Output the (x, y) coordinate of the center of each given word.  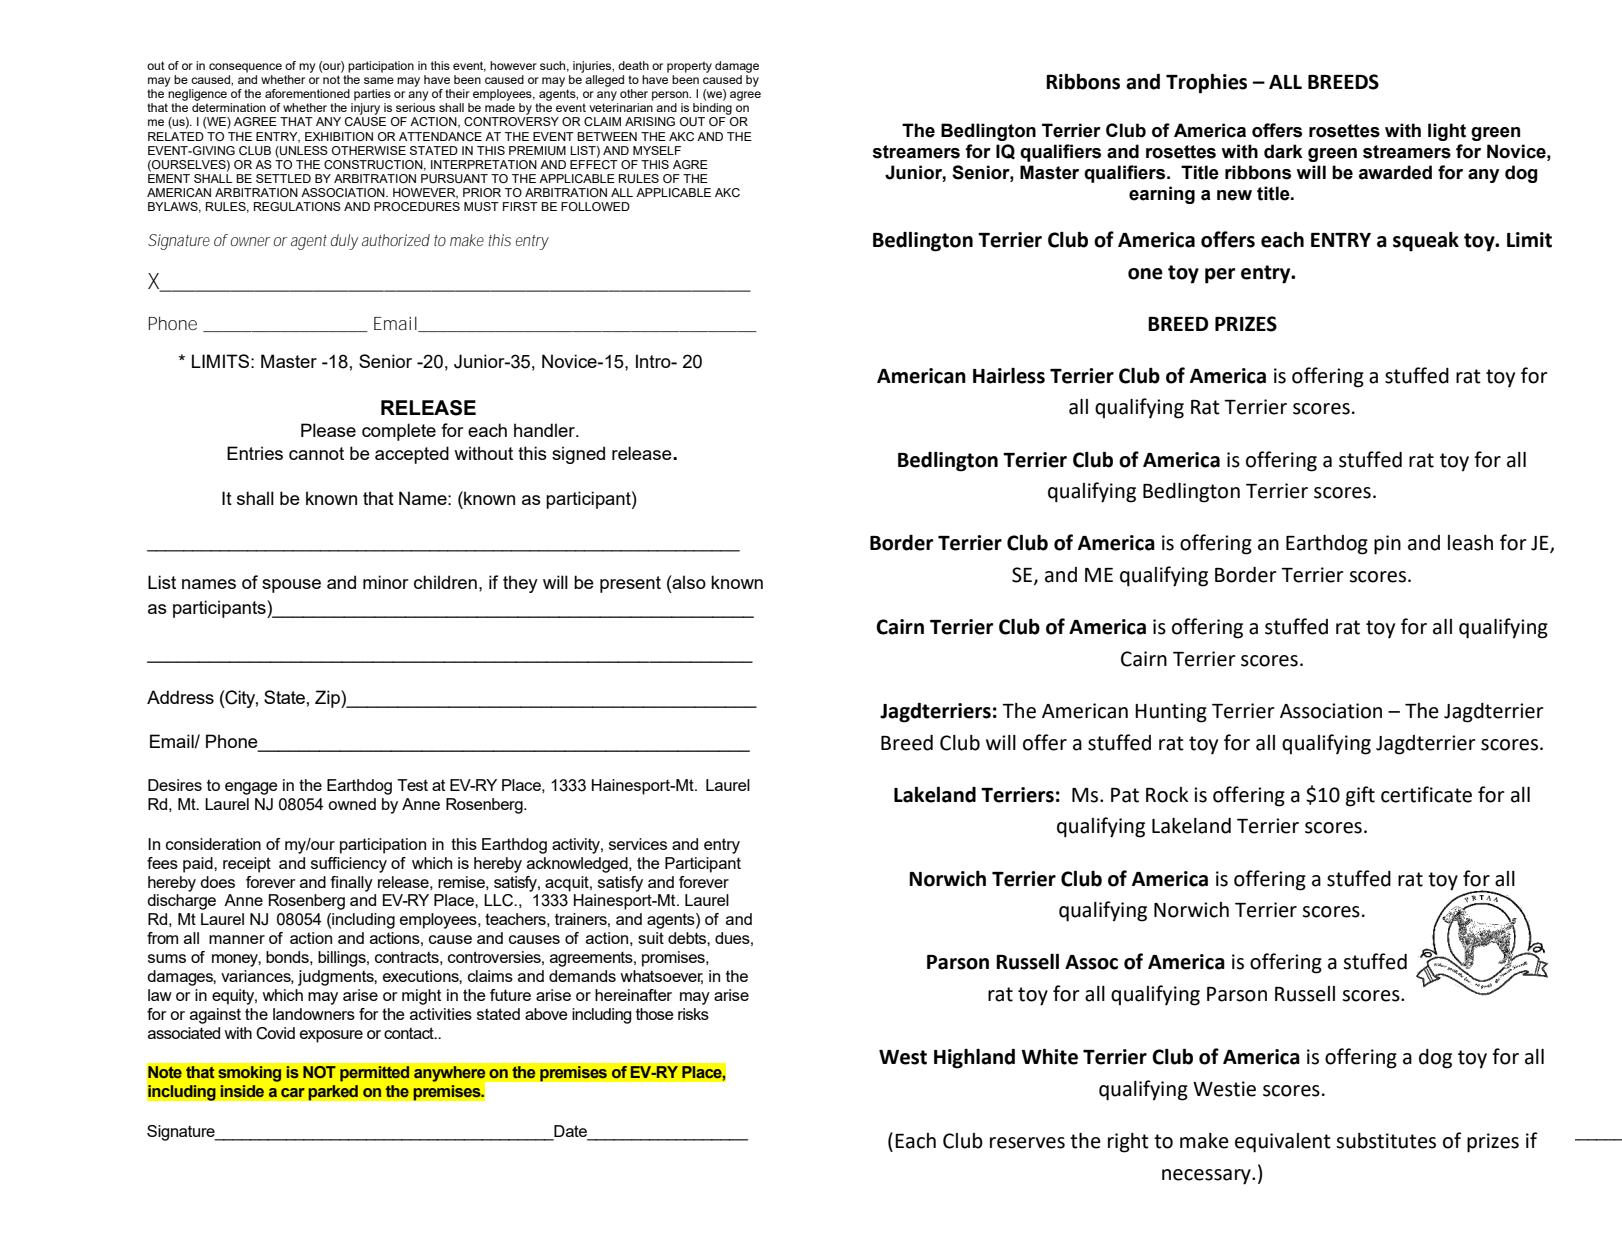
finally (351, 884)
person (671, 96)
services (638, 844)
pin (1387, 545)
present (630, 584)
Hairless (1009, 376)
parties (372, 95)
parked (333, 1093)
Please (328, 430)
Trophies (1206, 83)
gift (1360, 796)
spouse (291, 586)
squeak (1426, 241)
